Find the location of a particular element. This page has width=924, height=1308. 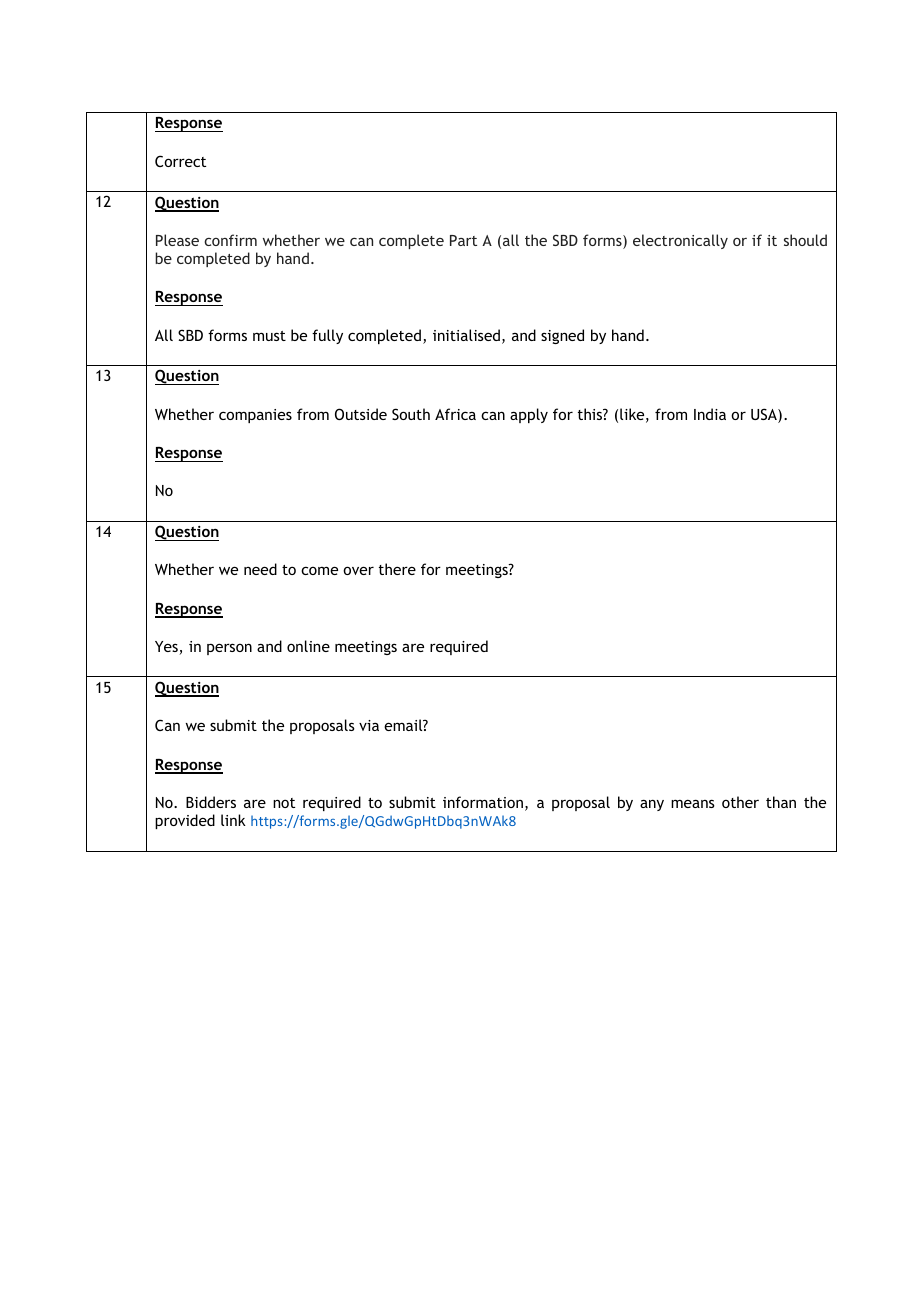

over is located at coordinates (358, 570).
